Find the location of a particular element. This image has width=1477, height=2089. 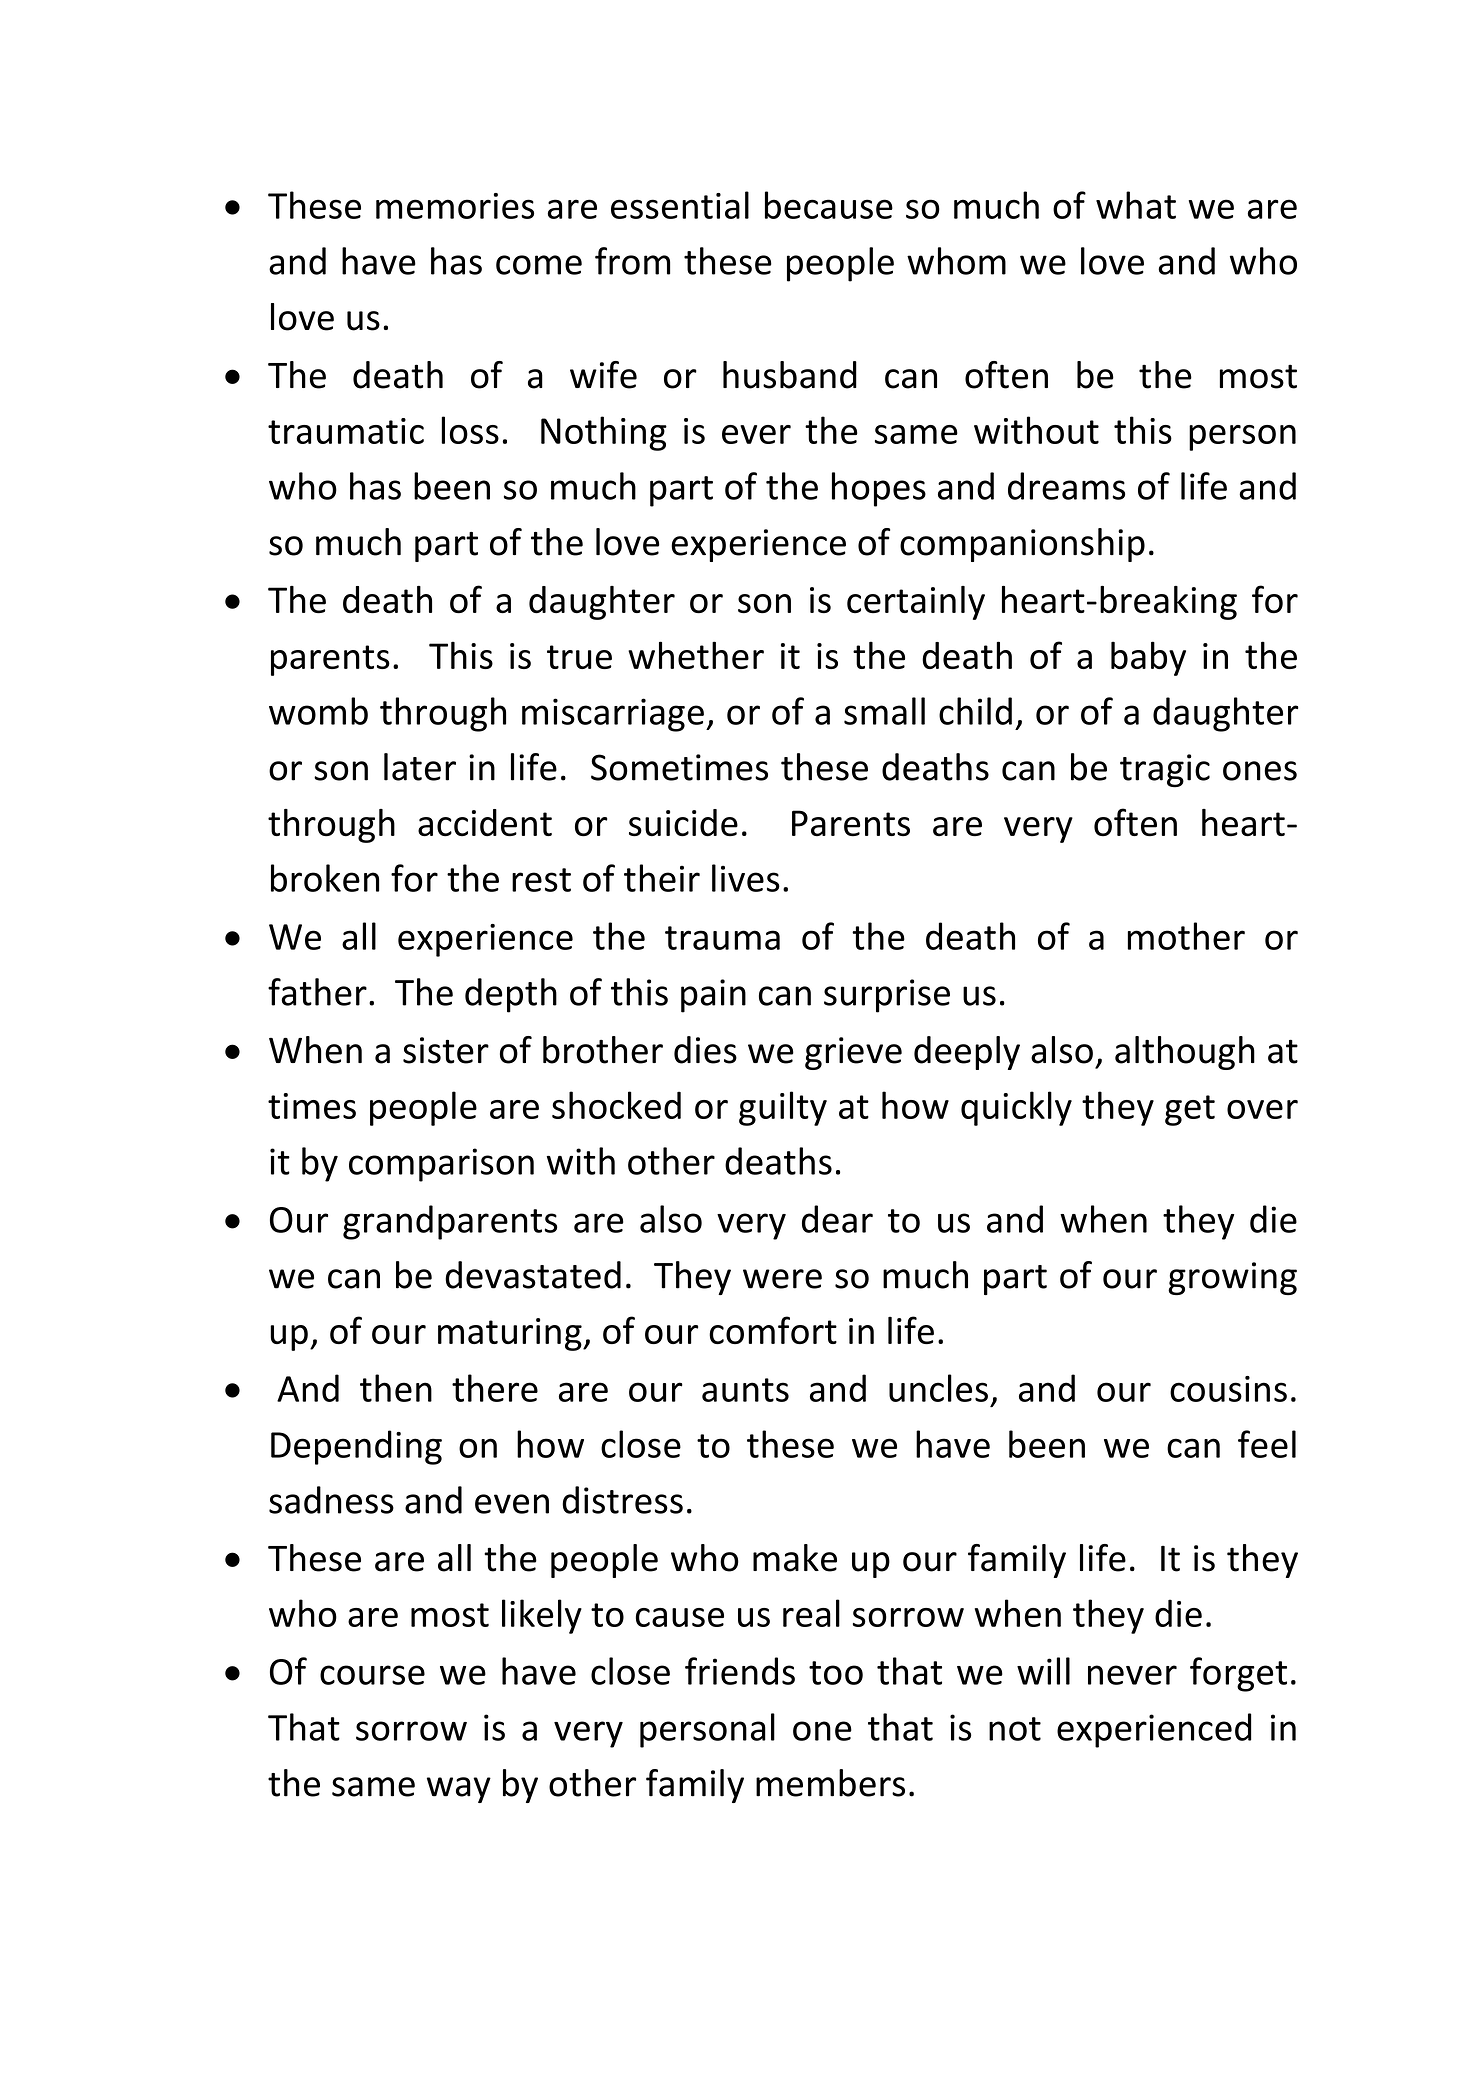

what is located at coordinates (1136, 205).
